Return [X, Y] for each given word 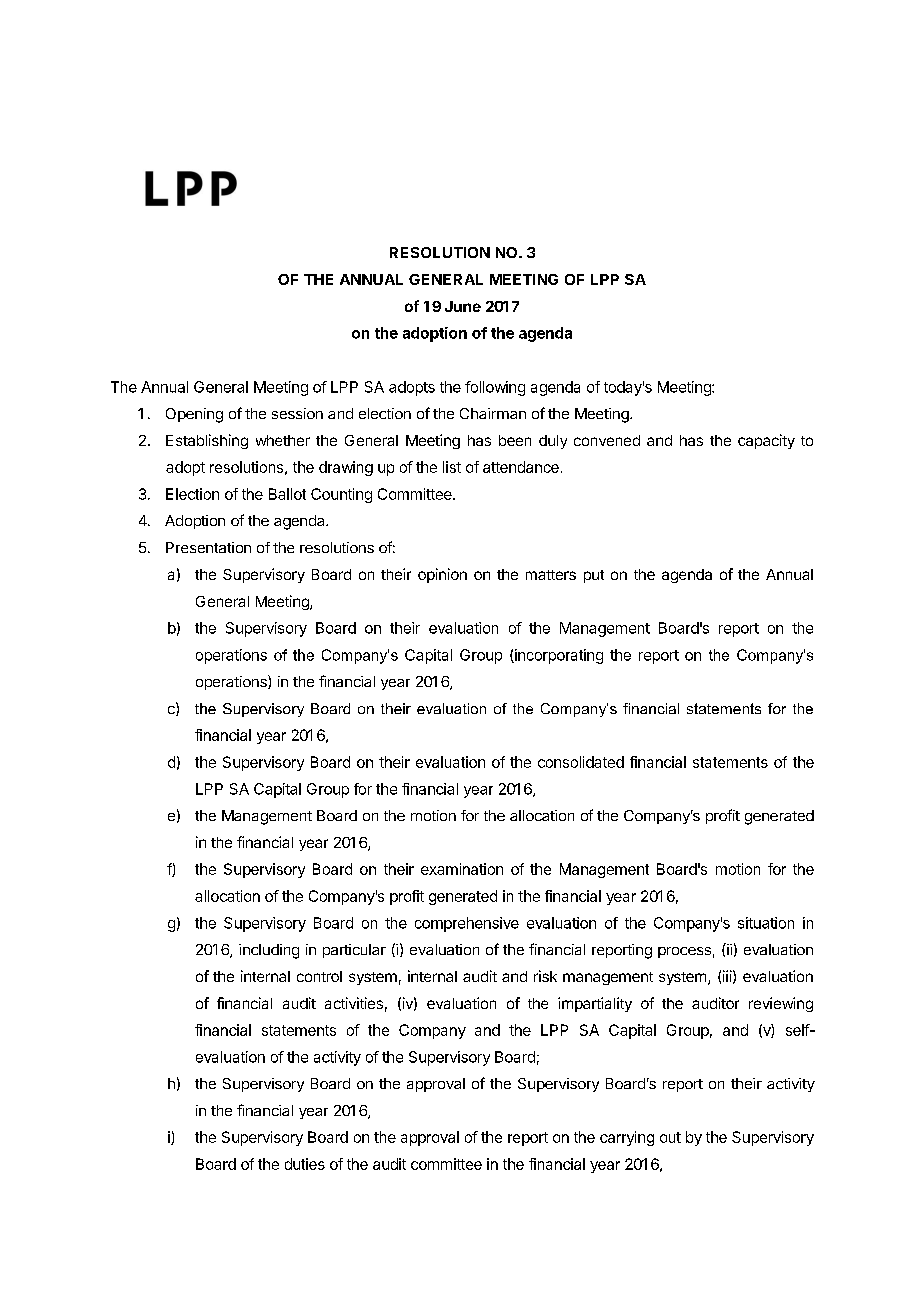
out [670, 1137]
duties [305, 1164]
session [297, 413]
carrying [627, 1138]
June [463, 306]
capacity [766, 441]
